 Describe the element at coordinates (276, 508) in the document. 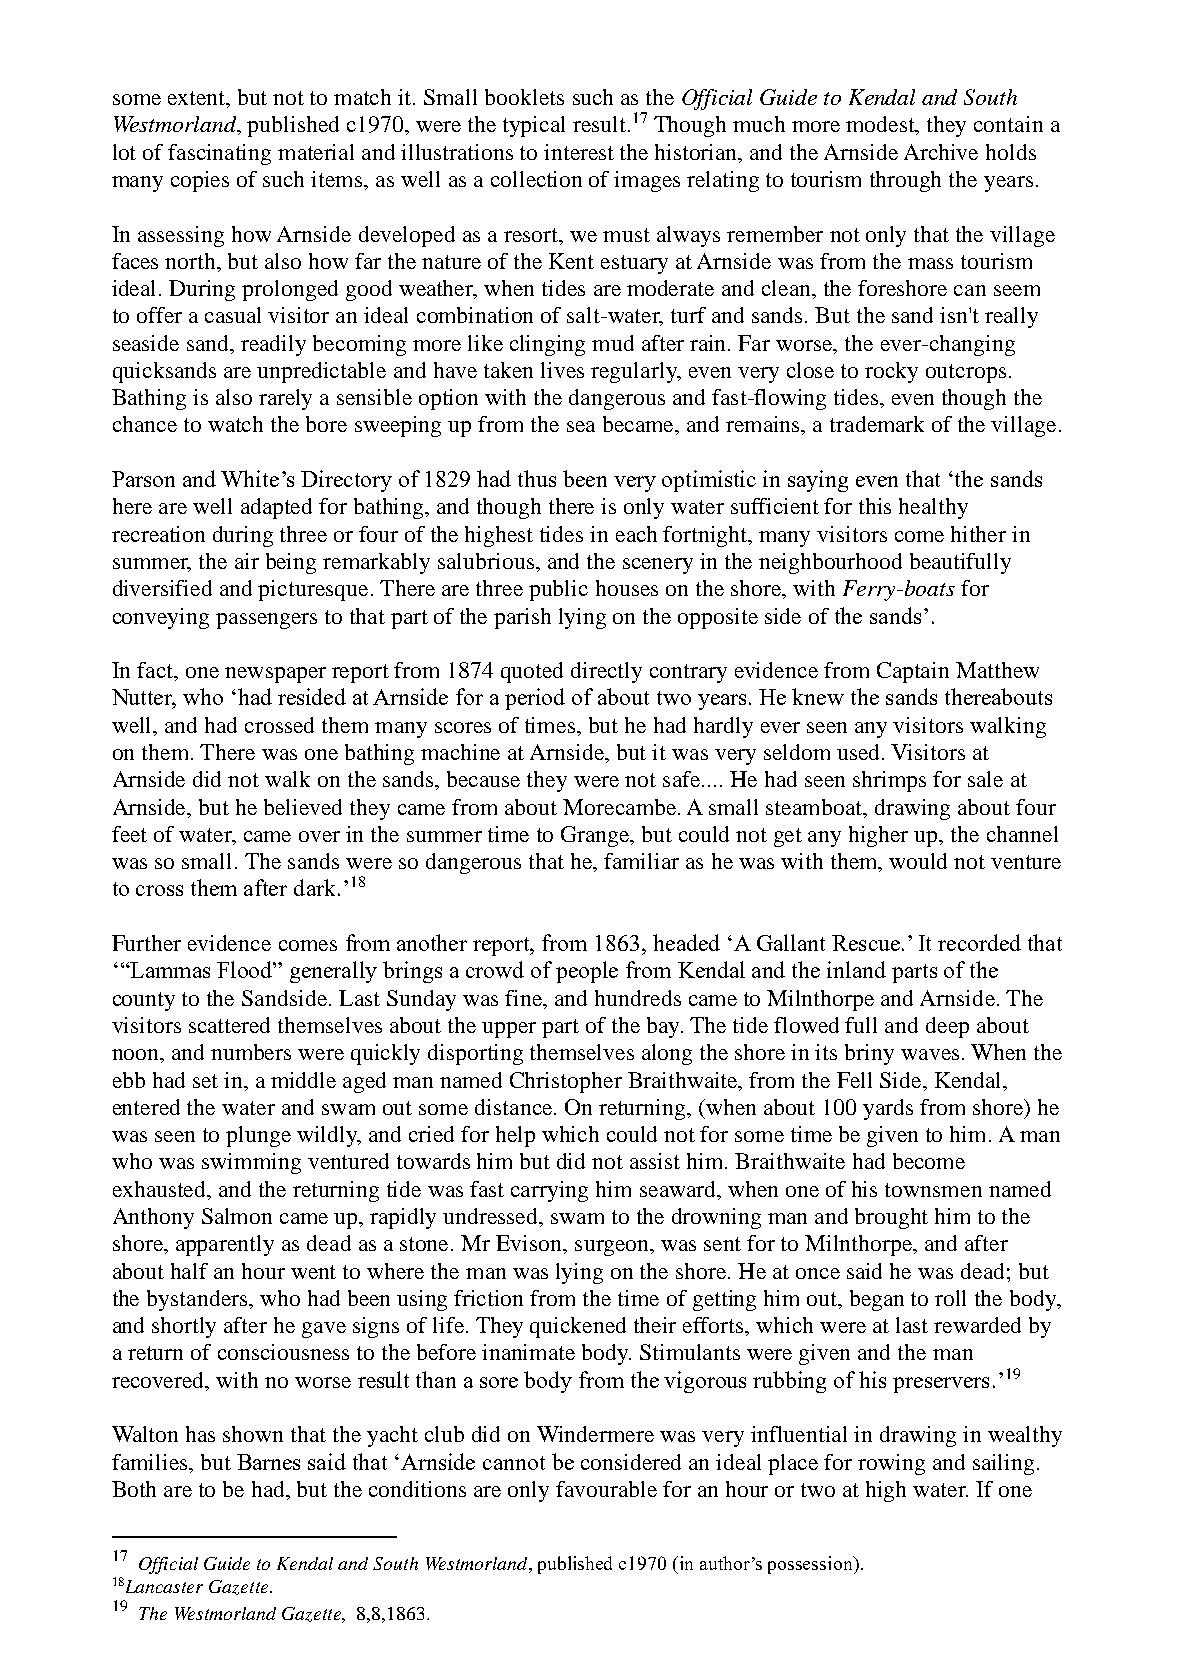

I see `adapted` at that location.
